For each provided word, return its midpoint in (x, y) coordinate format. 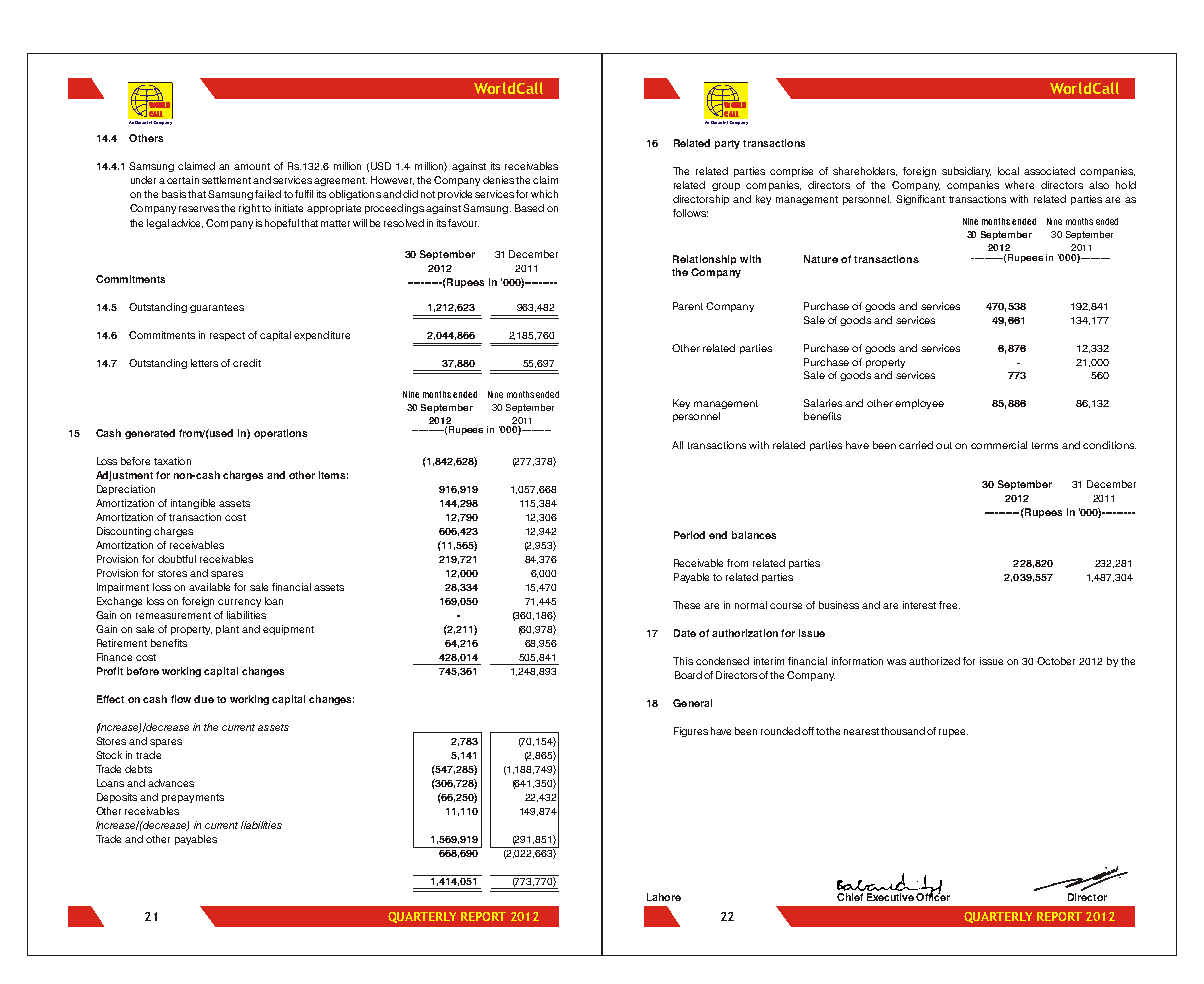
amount (252, 166)
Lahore (664, 897)
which (544, 194)
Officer (933, 896)
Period (689, 535)
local (1008, 171)
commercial (999, 445)
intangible (193, 504)
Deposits (117, 798)
